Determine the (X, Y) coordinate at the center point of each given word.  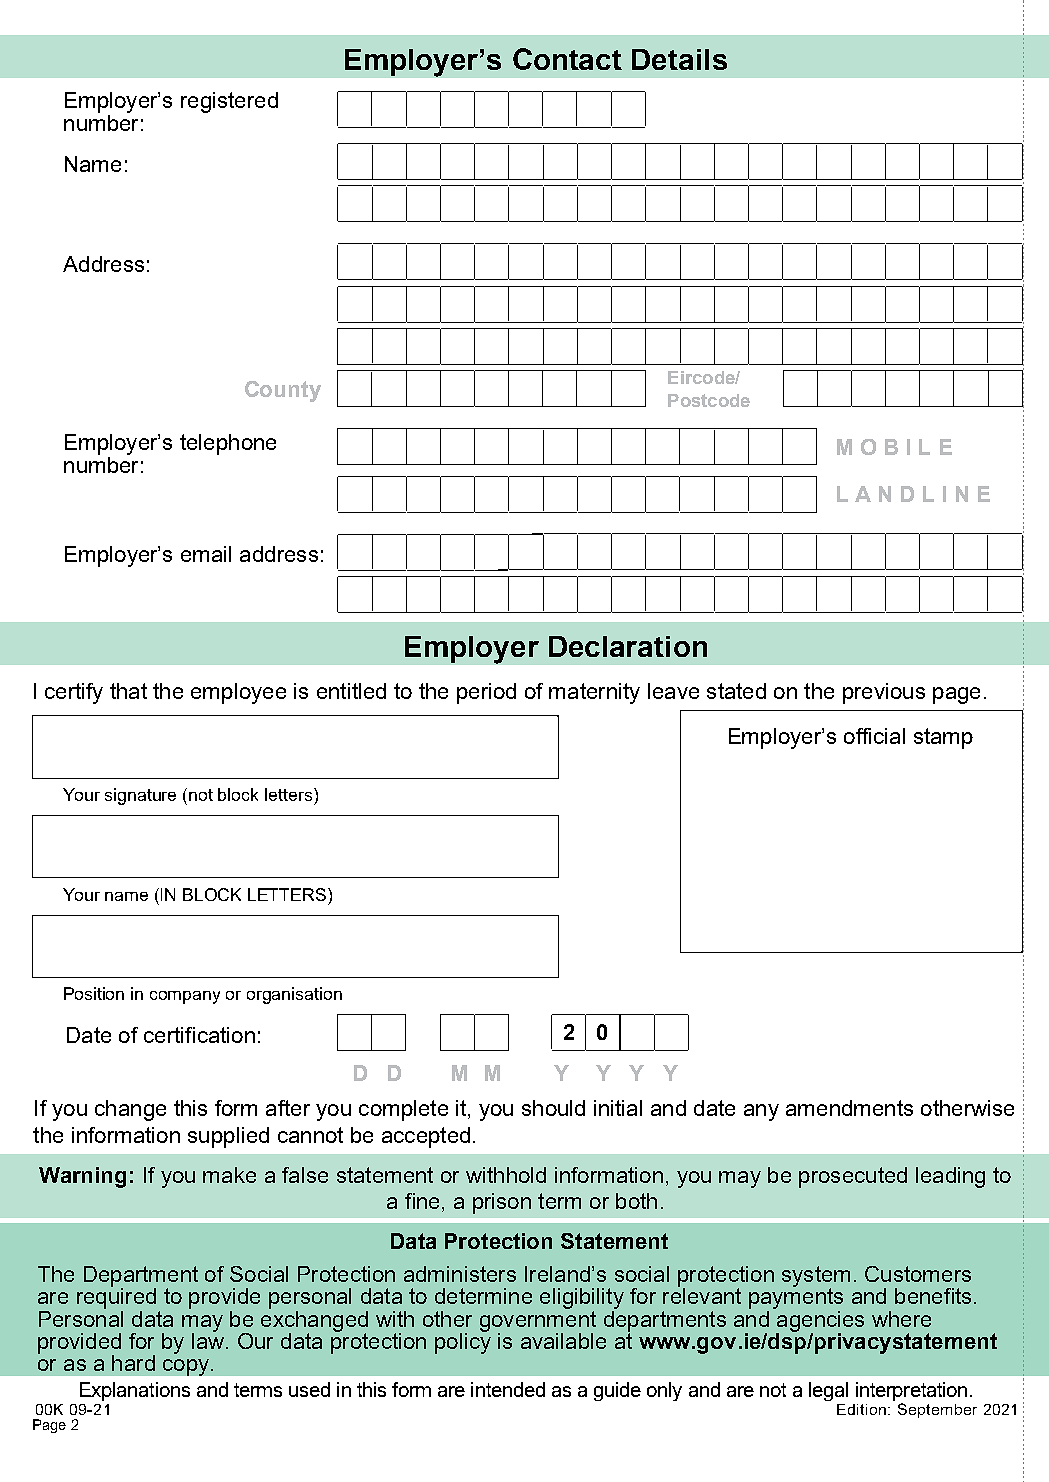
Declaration (628, 646)
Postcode (709, 400)
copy (187, 1367)
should (553, 1108)
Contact (567, 59)
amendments (849, 1108)
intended (508, 1389)
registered (229, 102)
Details (679, 59)
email (206, 554)
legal (828, 1391)
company (185, 997)
